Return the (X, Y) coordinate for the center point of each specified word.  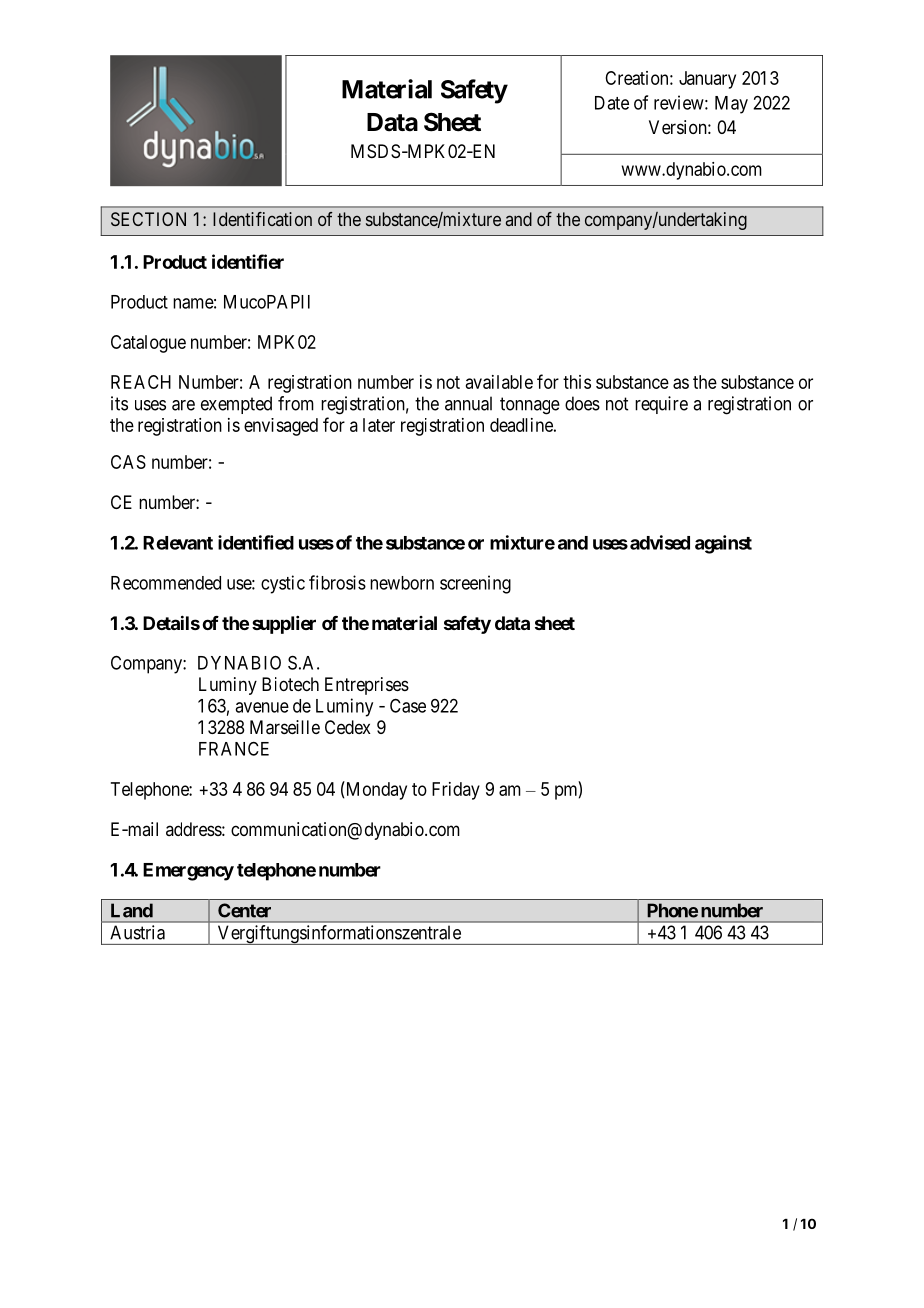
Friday (456, 791)
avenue (262, 707)
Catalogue (148, 344)
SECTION (148, 219)
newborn (402, 583)
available (499, 382)
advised (660, 542)
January (707, 80)
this (577, 382)
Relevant (178, 543)
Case (408, 705)
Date (612, 103)
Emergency (188, 872)
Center (244, 910)
